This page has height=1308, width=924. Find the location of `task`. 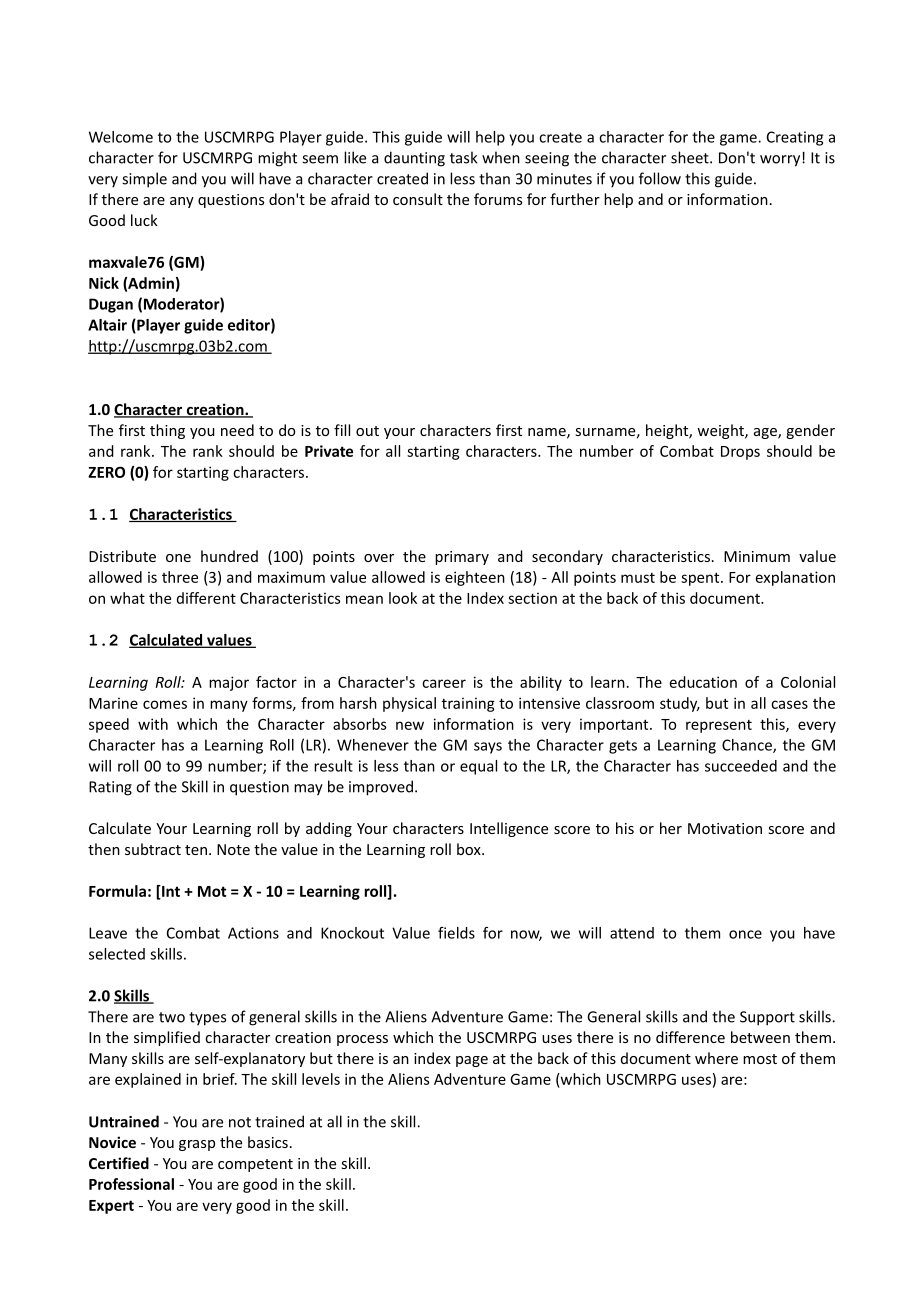

task is located at coordinates (463, 157).
